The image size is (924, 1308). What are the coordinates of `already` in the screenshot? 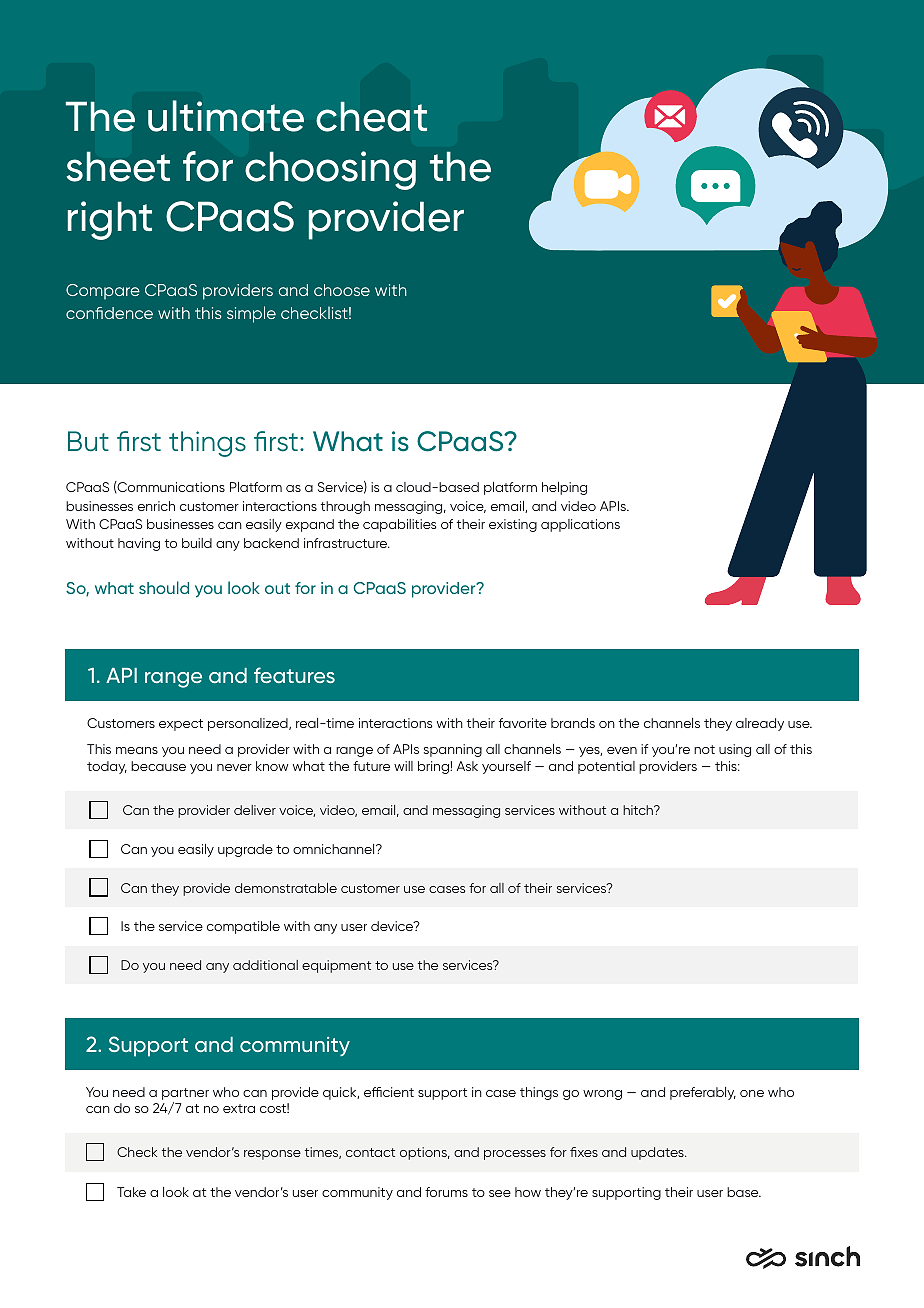 It's located at (760, 724).
